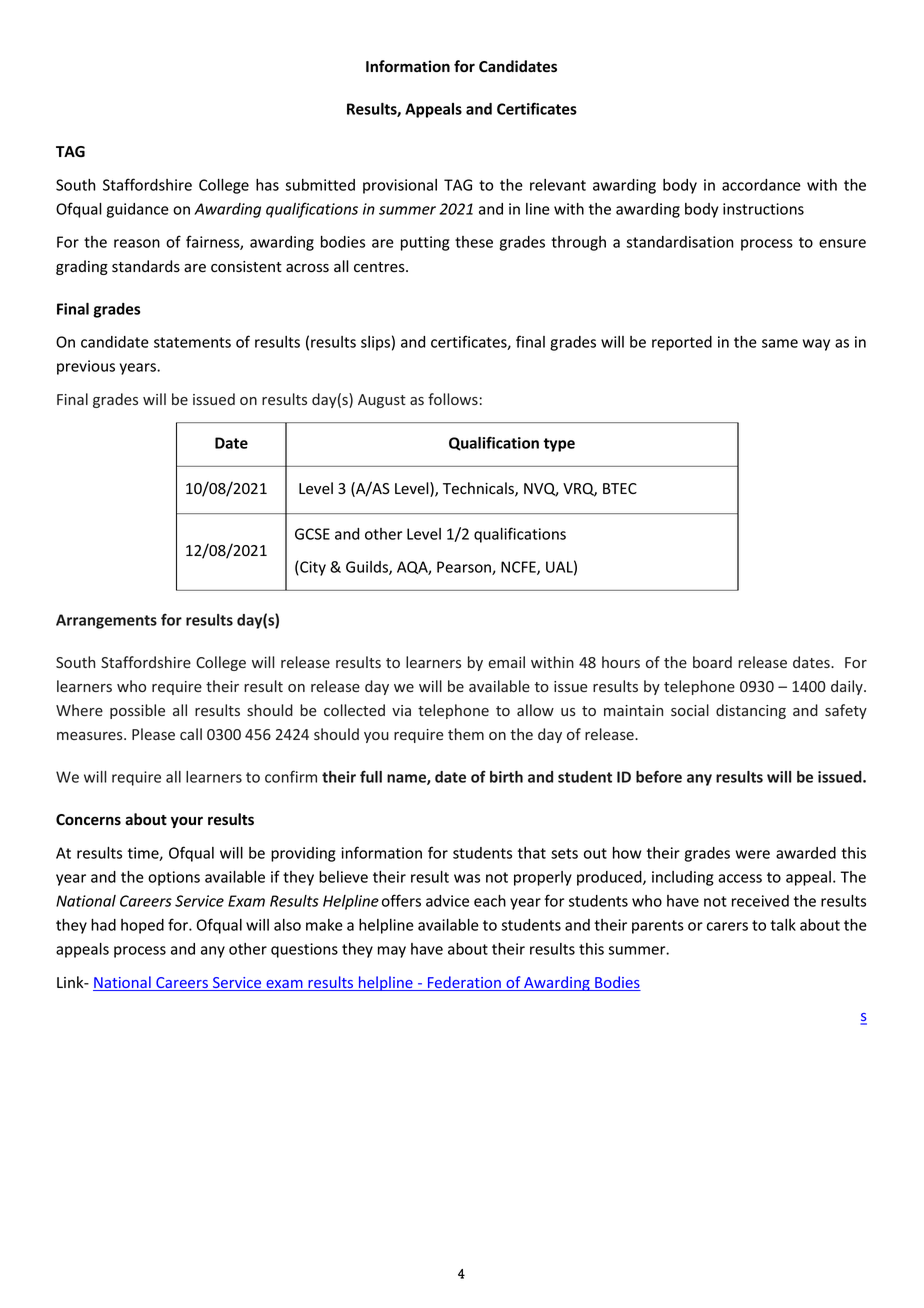 The image size is (924, 1308). Describe the element at coordinates (106, 621) in the screenshot. I see `Arrangements` at that location.
